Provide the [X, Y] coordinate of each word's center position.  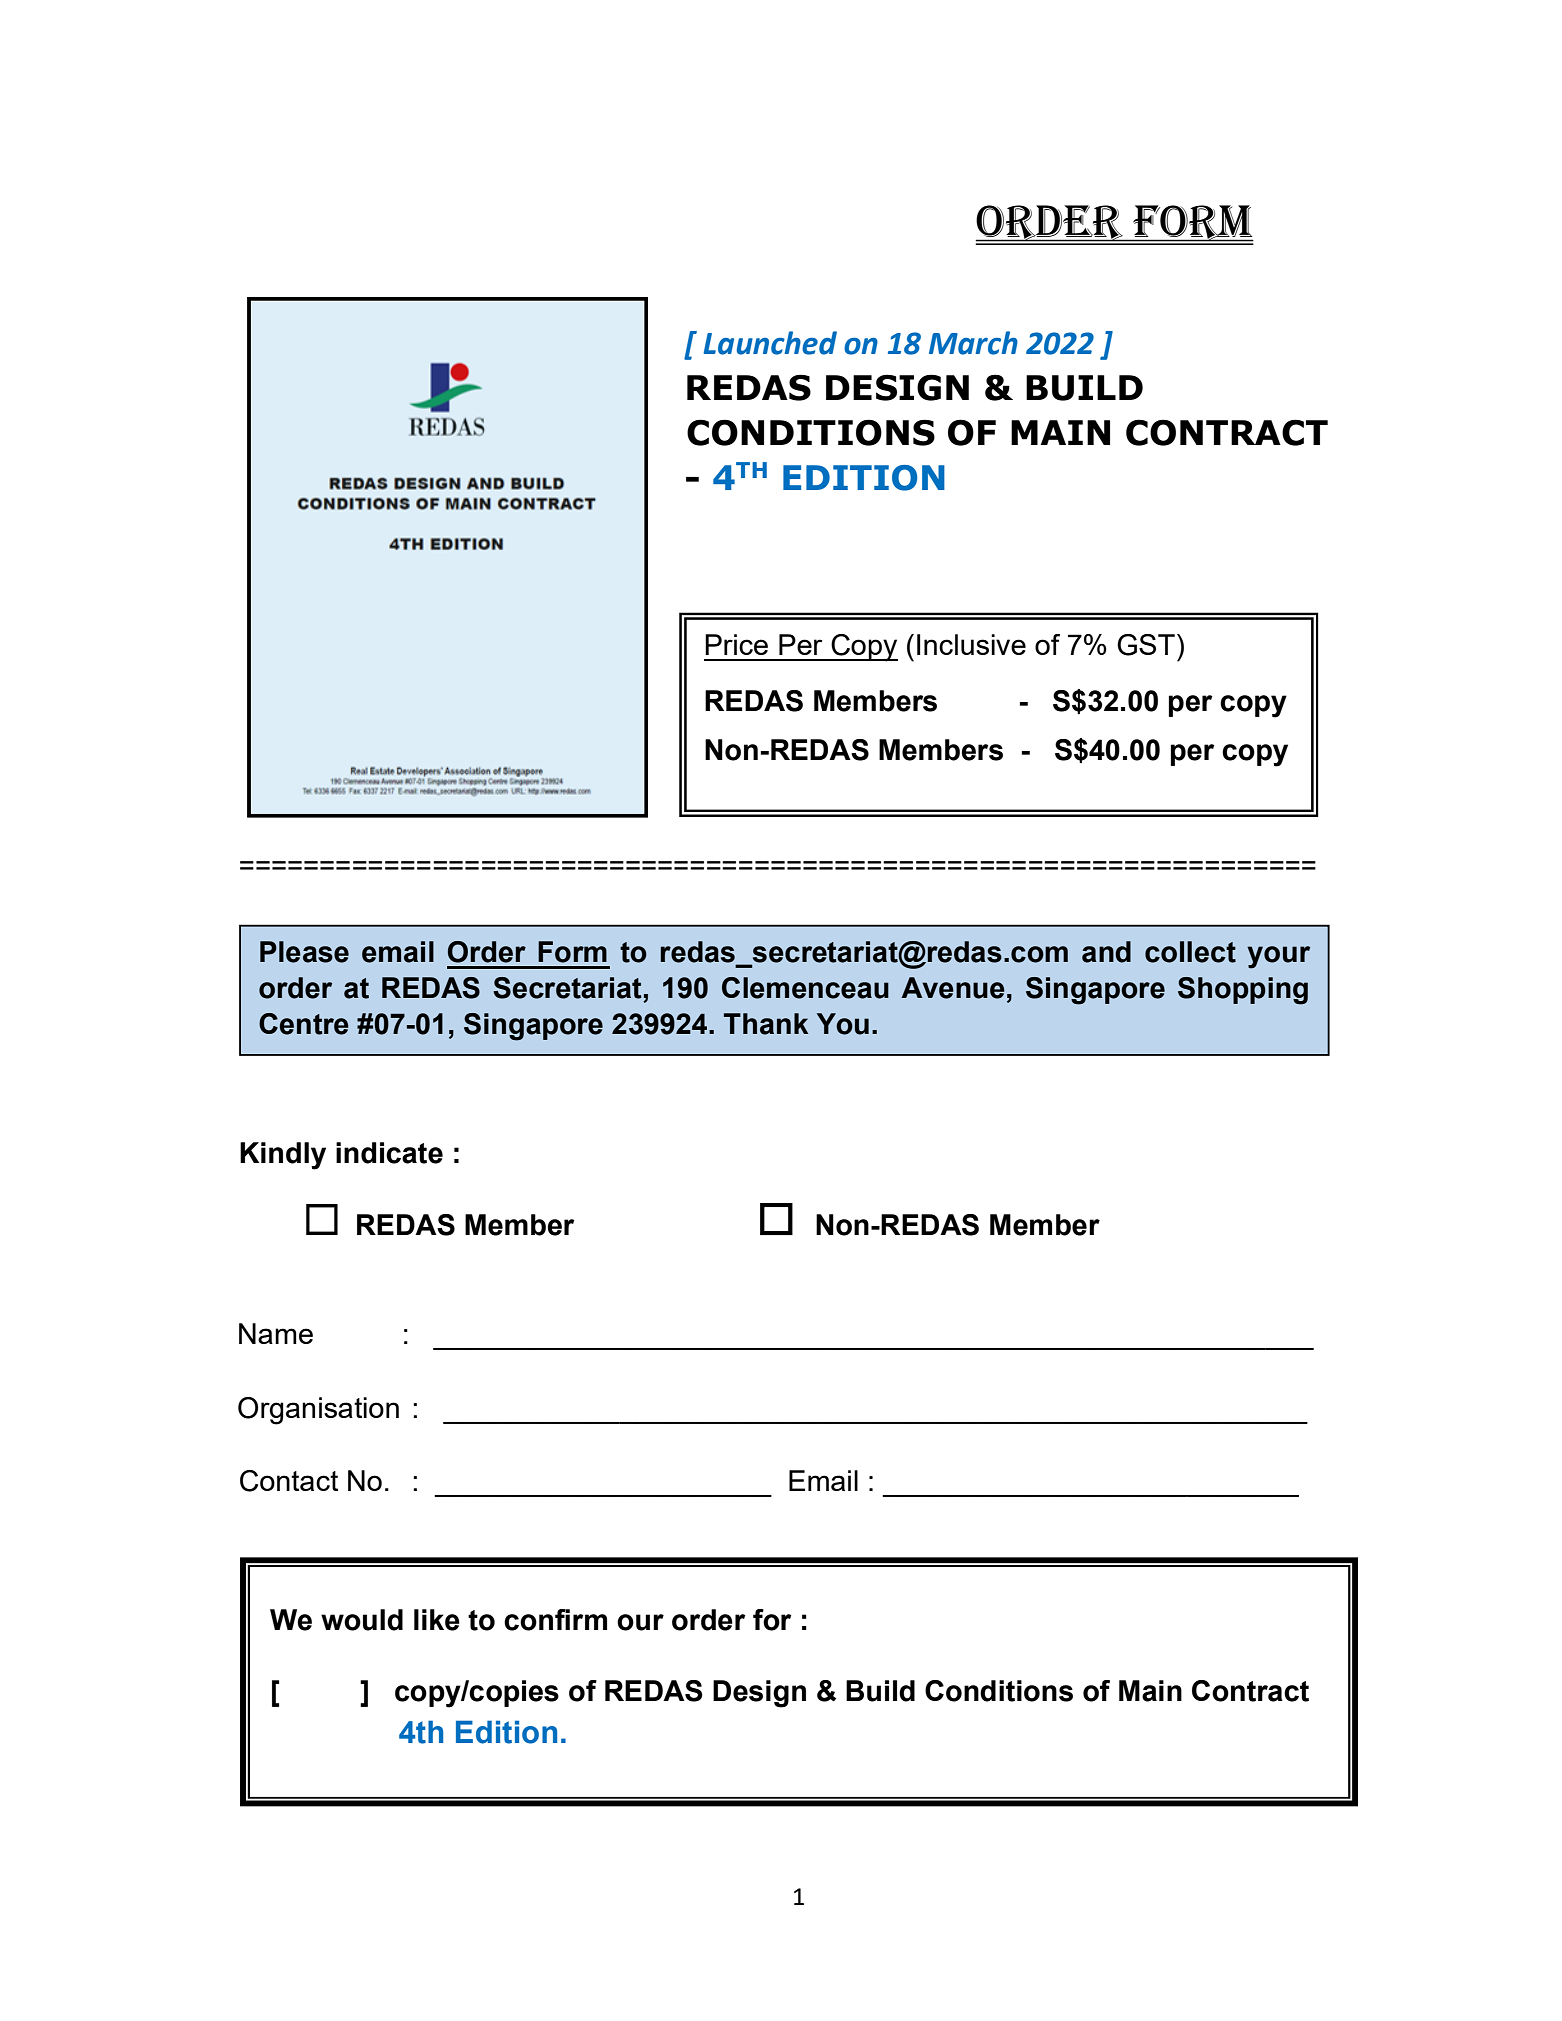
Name [276, 1333]
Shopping [1243, 991]
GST [1146, 645]
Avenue [953, 988]
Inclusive [971, 644]
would [362, 1620]
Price [736, 644]
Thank [766, 1024]
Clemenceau [805, 988]
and [1106, 952]
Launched [770, 343]
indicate [389, 1153]
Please [304, 952]
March [973, 343]
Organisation [318, 1411]
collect [1190, 952]
